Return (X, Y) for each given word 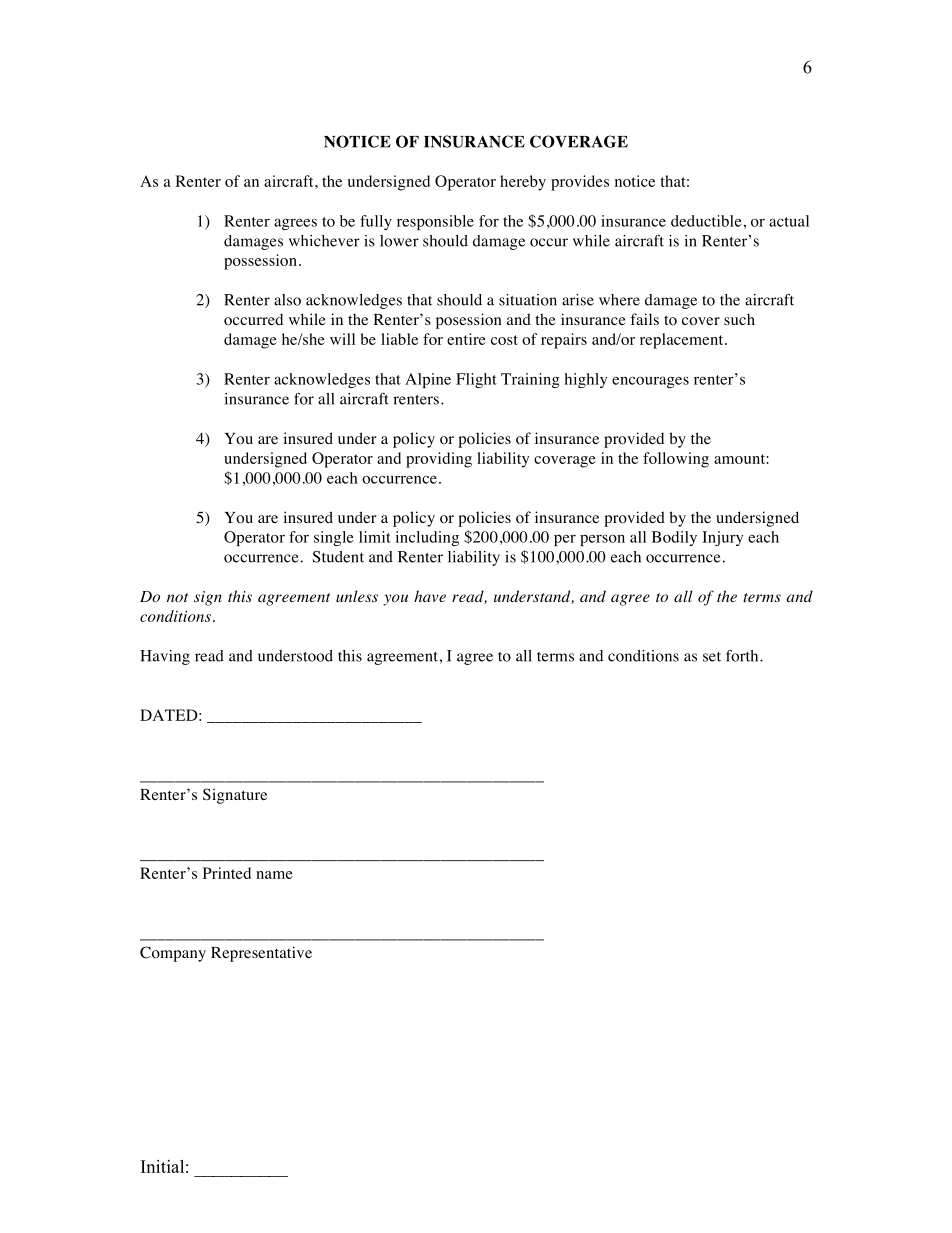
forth (743, 656)
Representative (261, 954)
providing (439, 460)
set (712, 657)
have (430, 596)
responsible (435, 222)
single (334, 538)
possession (260, 262)
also (287, 300)
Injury (722, 538)
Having (165, 657)
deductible (706, 221)
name (274, 875)
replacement (683, 341)
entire (466, 339)
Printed (227, 873)
